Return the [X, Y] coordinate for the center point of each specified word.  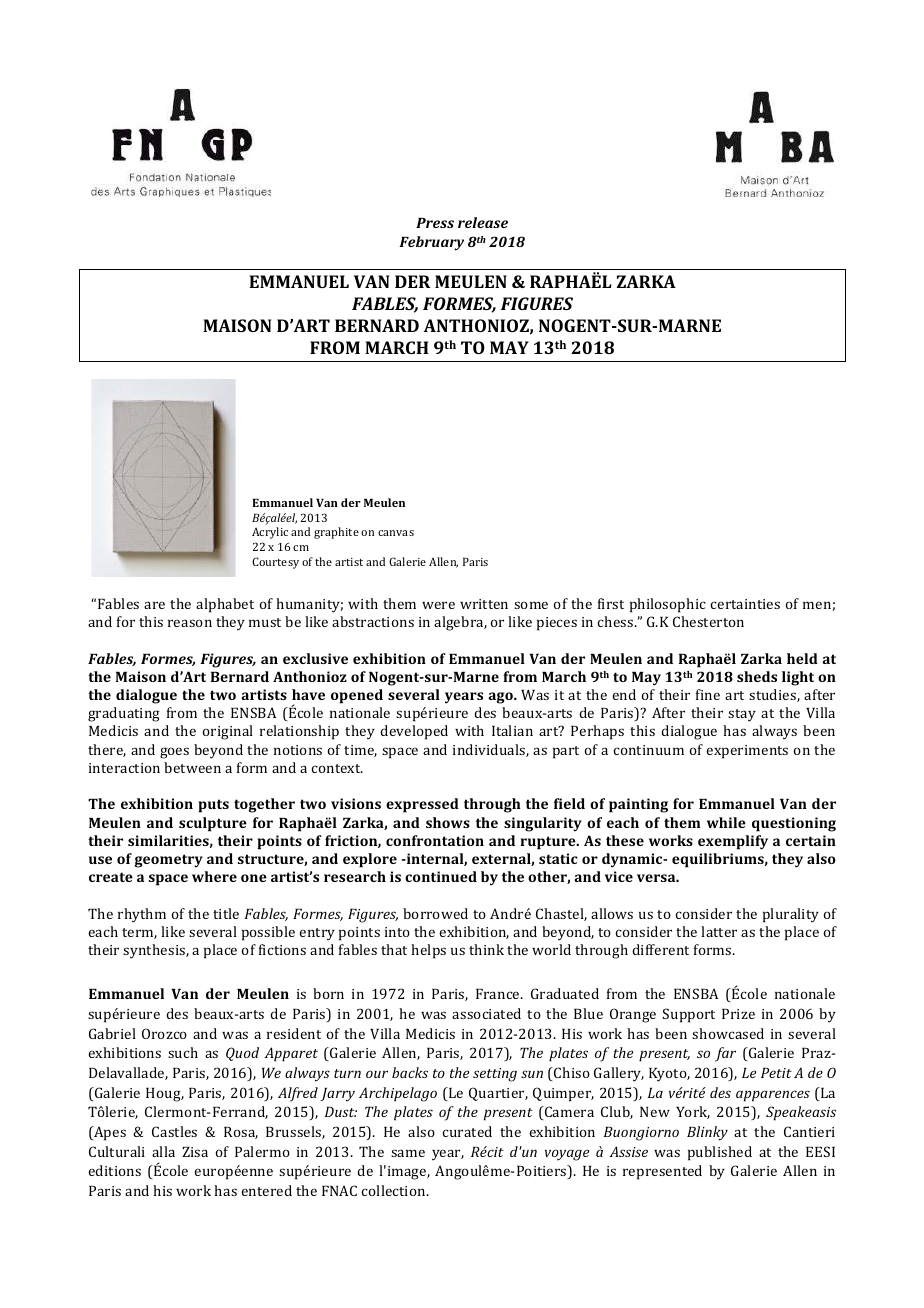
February [431, 243]
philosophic [668, 605]
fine [708, 694]
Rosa [241, 1133]
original [227, 732]
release [483, 222]
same [408, 1153]
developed [414, 732]
